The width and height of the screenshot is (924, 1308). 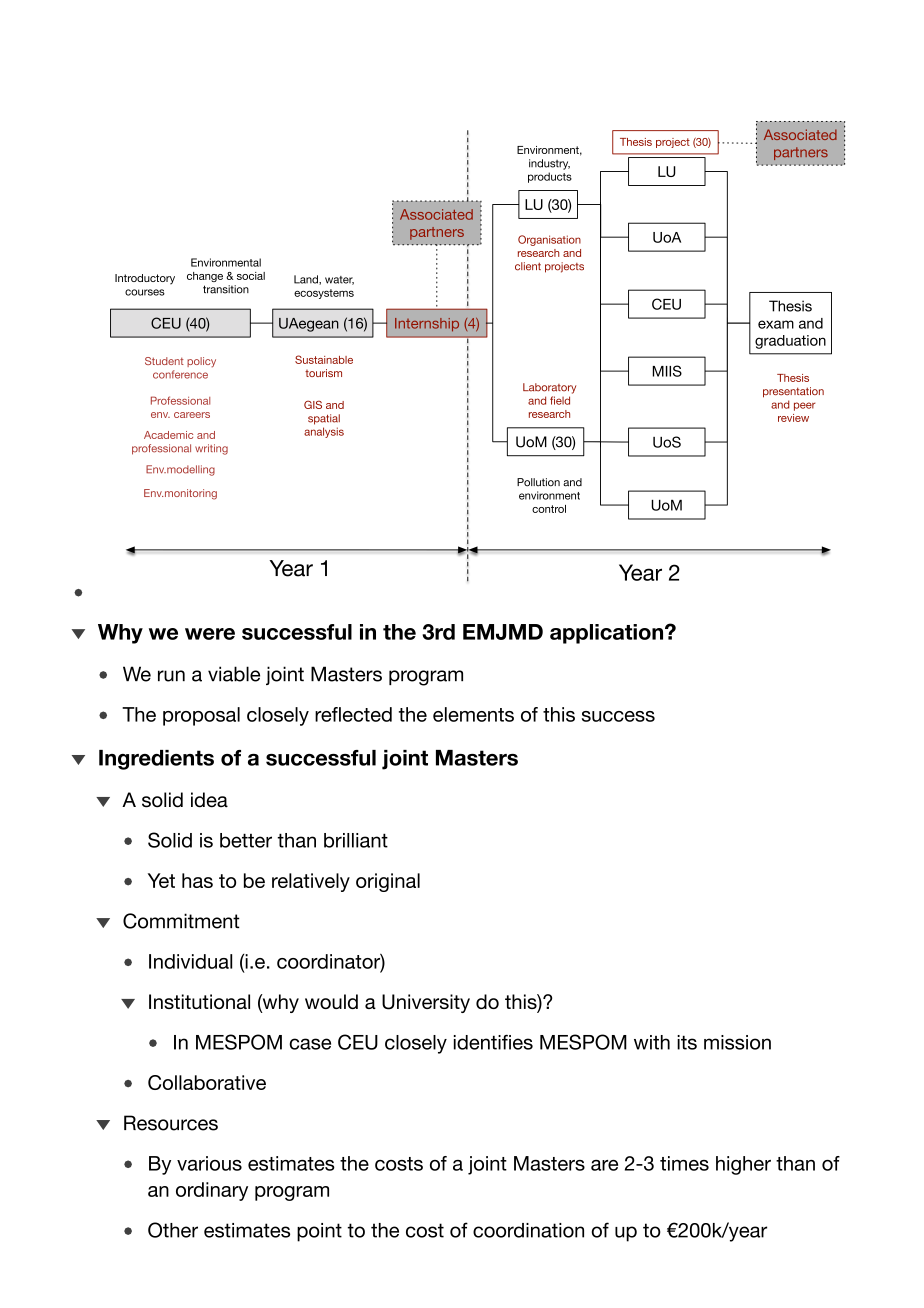 I want to click on change, so click(x=205, y=277).
